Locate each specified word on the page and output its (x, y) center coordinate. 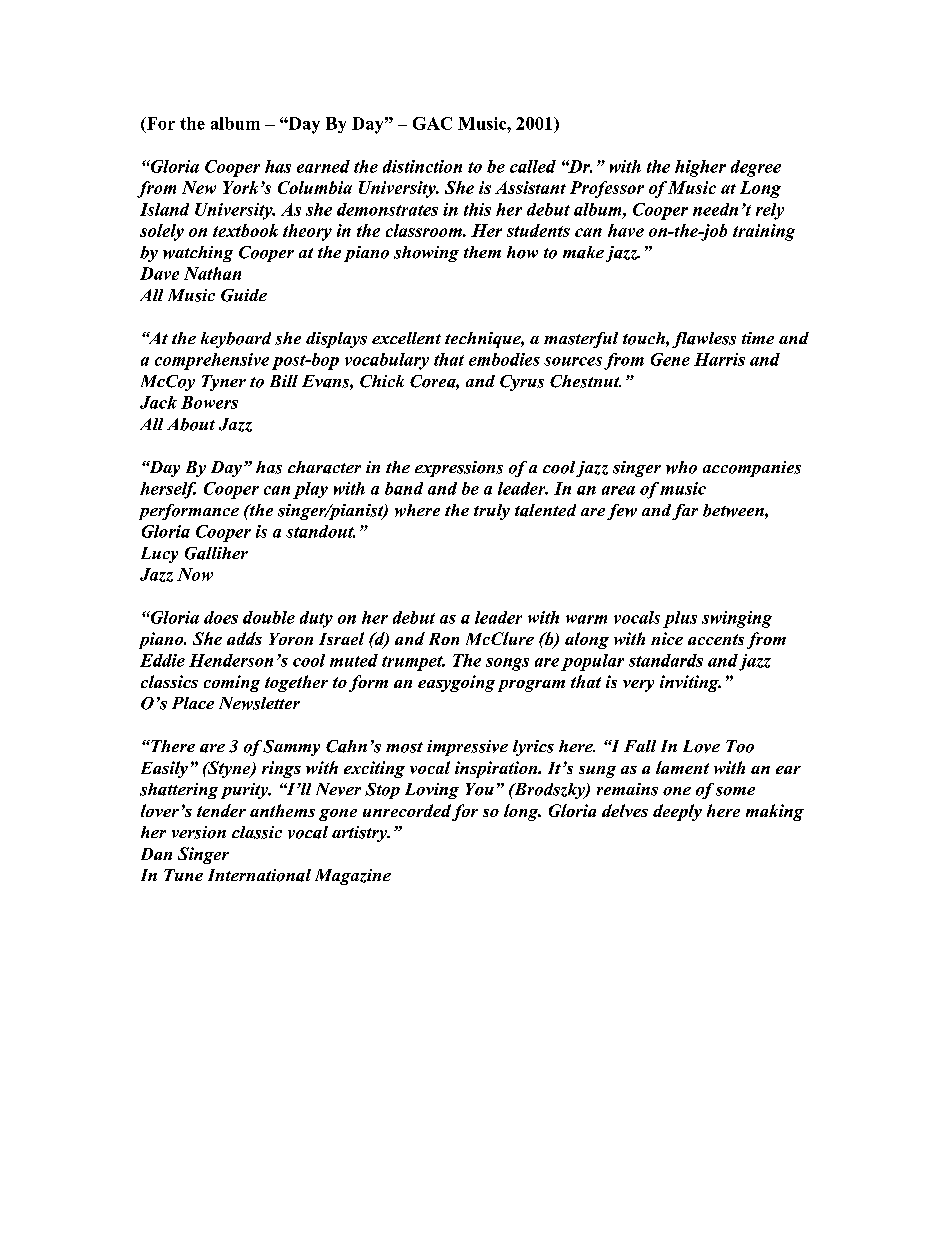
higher (700, 168)
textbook (245, 230)
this (477, 209)
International (259, 875)
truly (492, 512)
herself (168, 490)
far (685, 512)
